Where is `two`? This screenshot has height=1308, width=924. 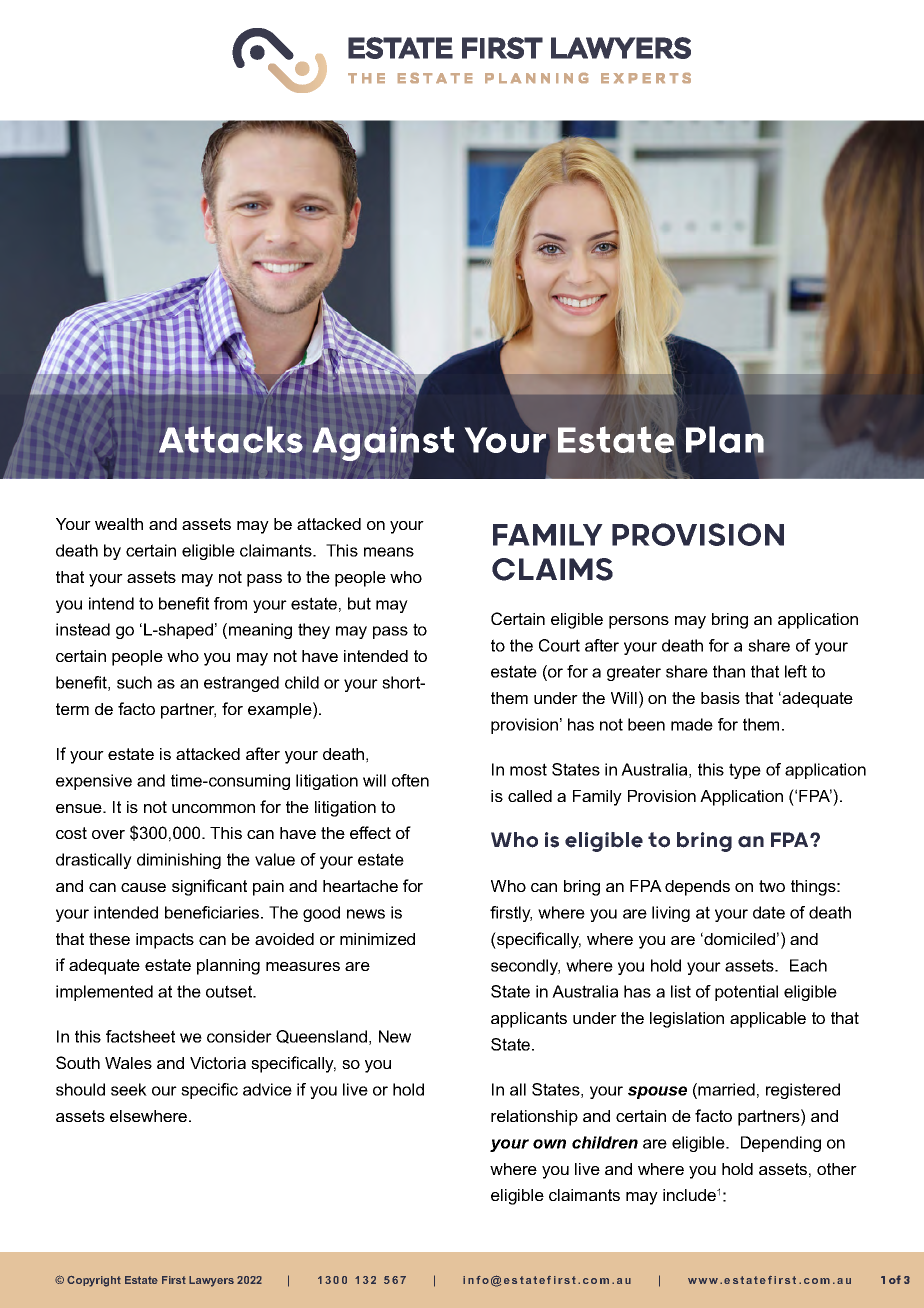
two is located at coordinates (772, 886).
